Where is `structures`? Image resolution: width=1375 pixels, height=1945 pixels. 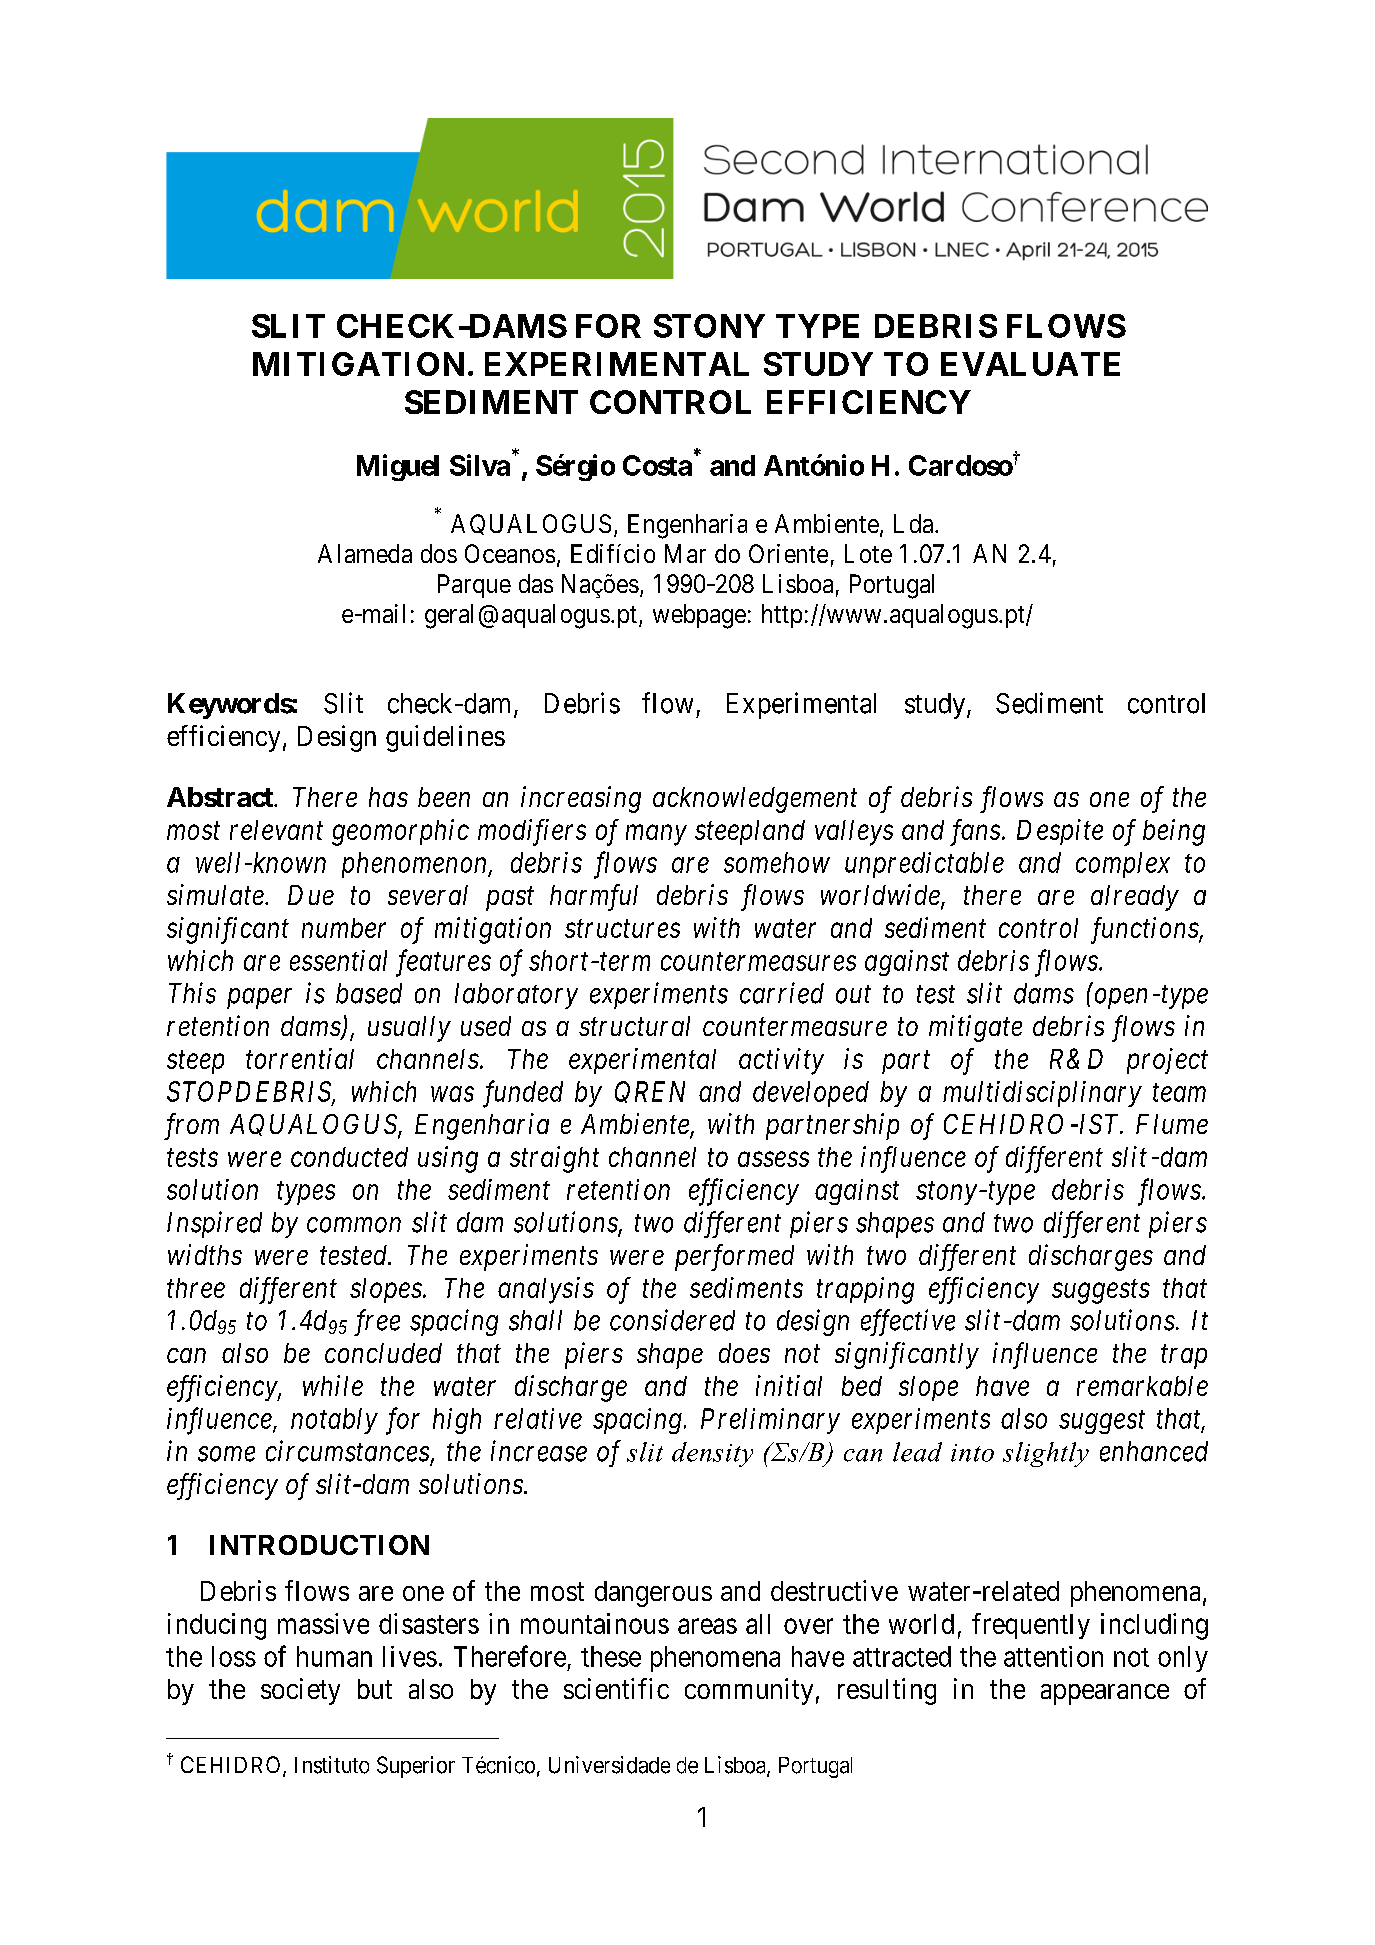
structures is located at coordinates (622, 929).
